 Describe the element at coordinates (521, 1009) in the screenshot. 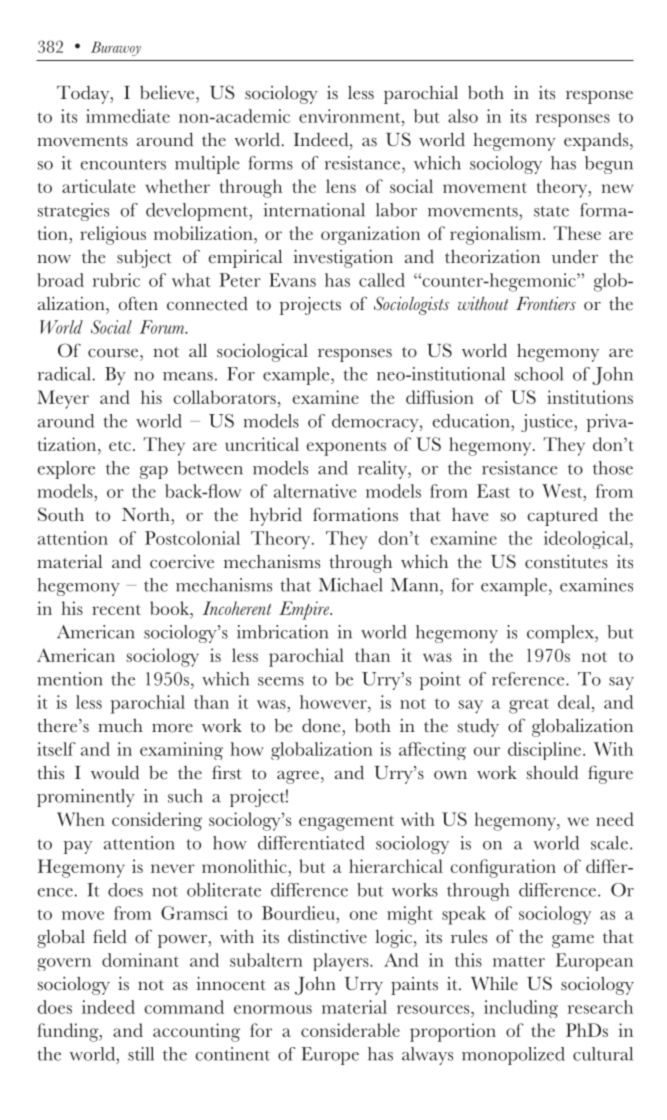

I see `including` at that location.
